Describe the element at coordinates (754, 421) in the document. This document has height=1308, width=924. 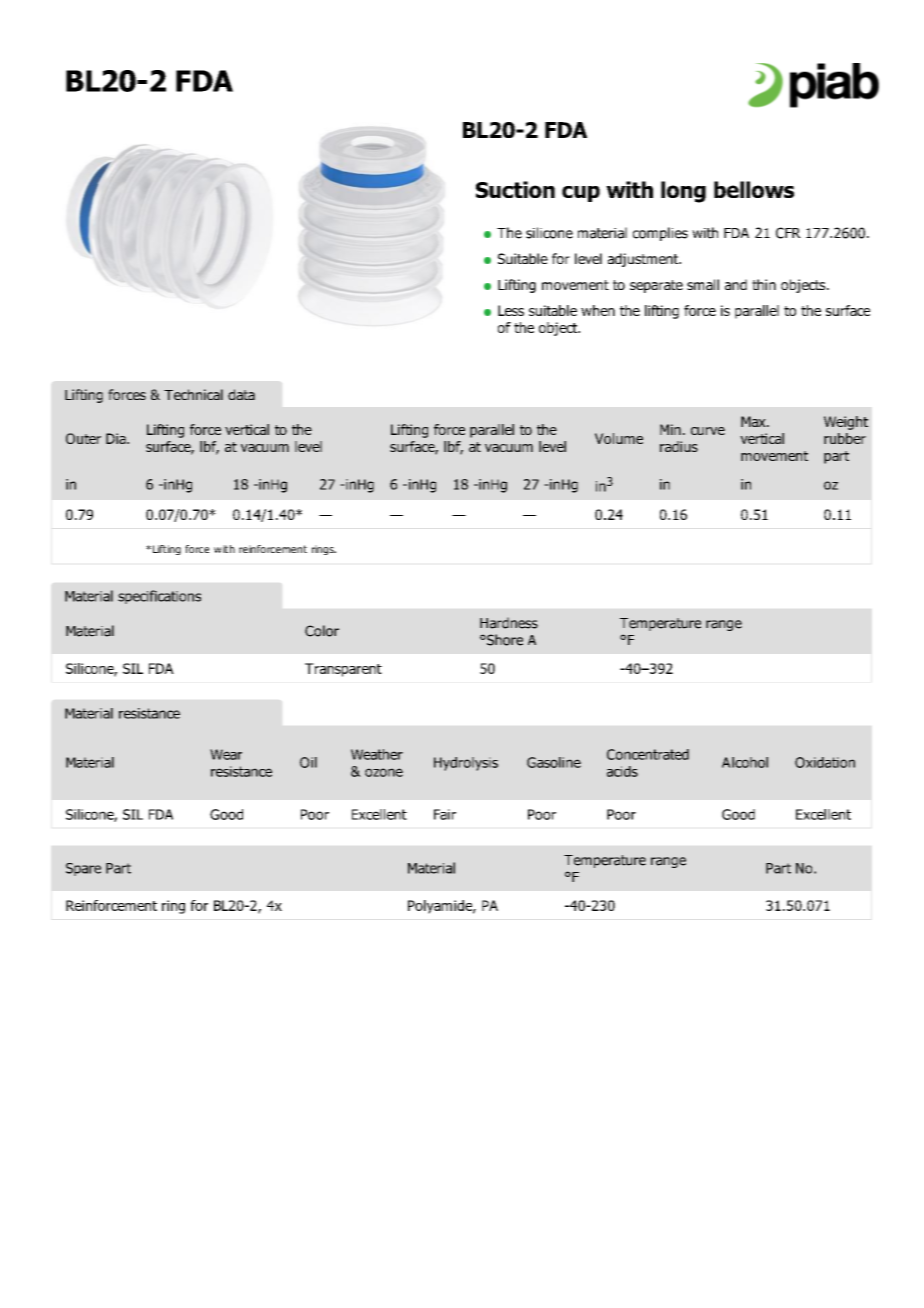
I see `Max` at that location.
